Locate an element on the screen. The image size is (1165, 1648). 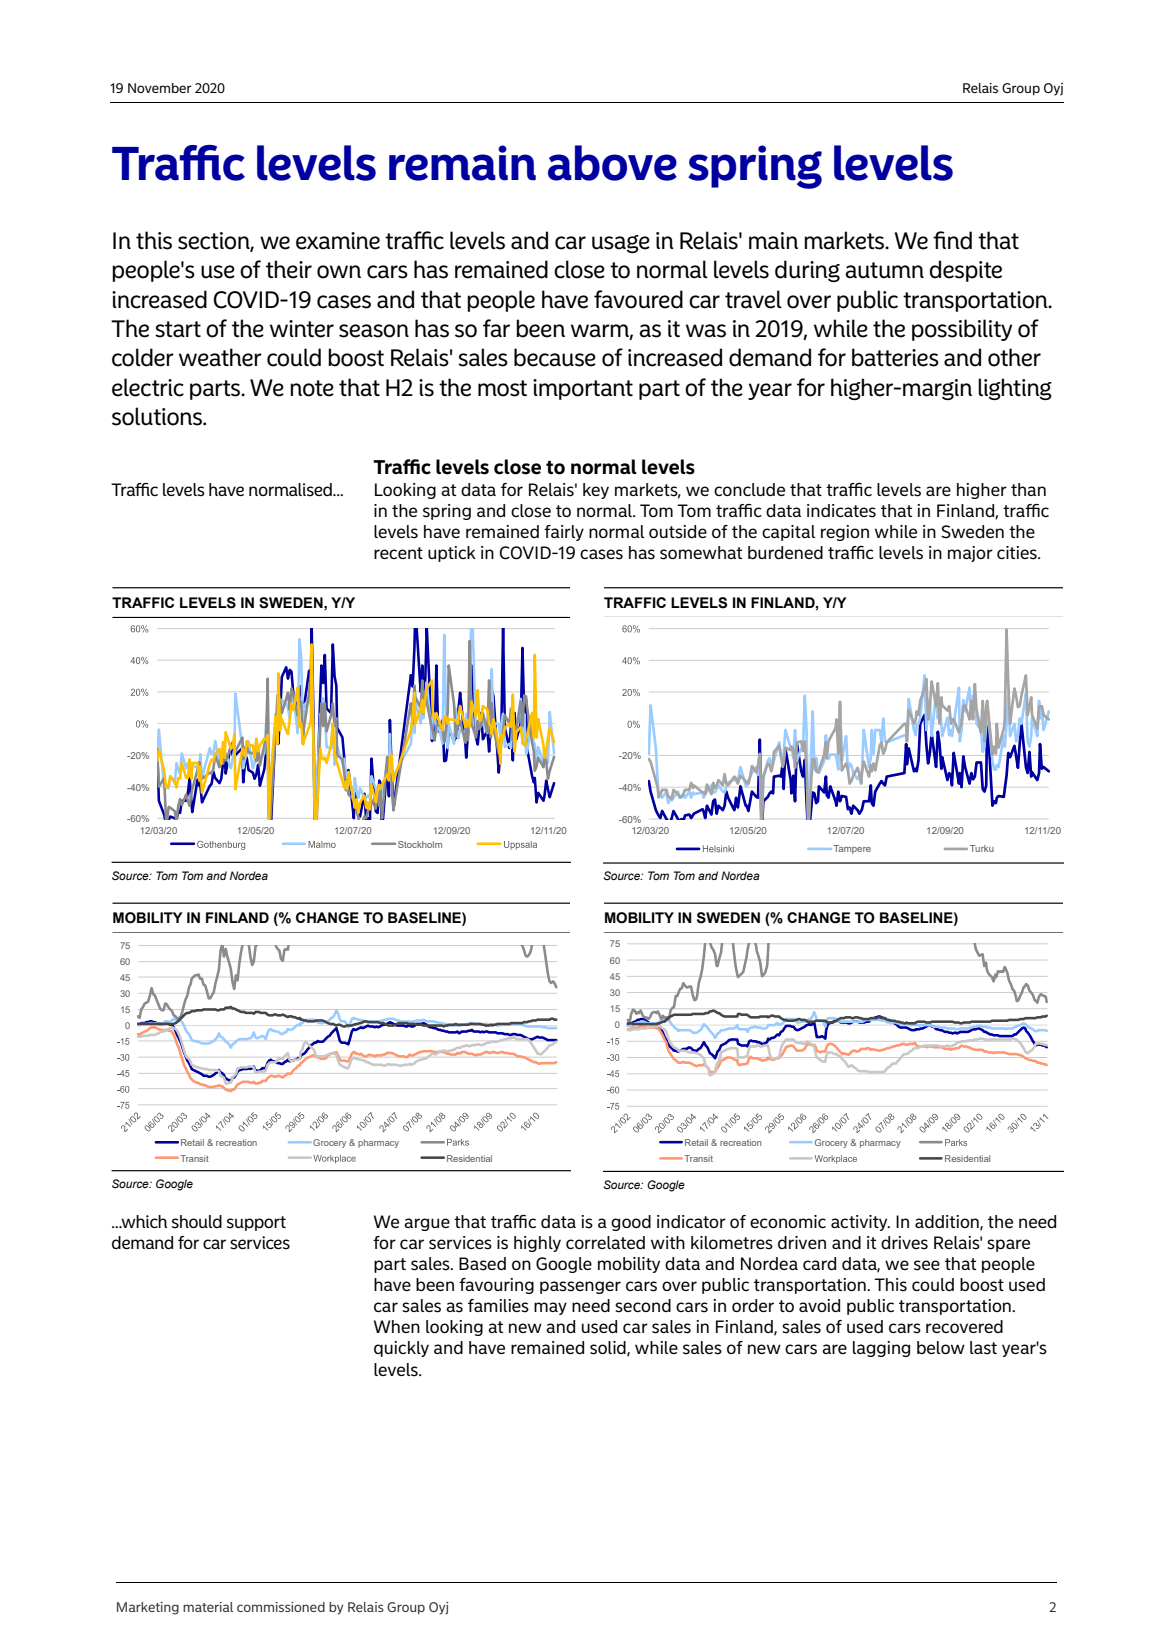
support is located at coordinates (256, 1223).
